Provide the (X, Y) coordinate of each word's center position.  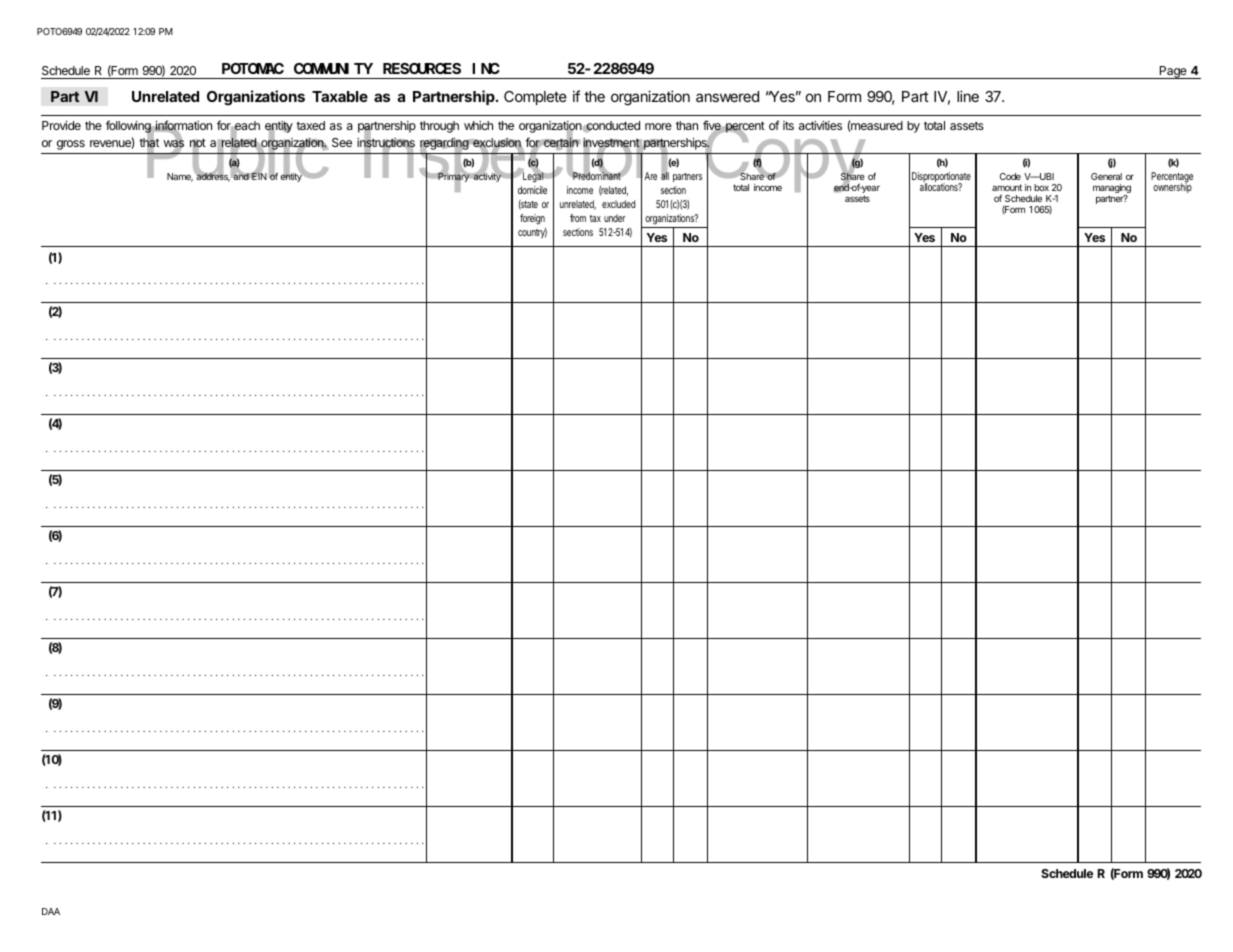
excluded (618, 204)
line (968, 96)
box (1041, 187)
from (578, 218)
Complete (535, 98)
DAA (51, 911)
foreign (532, 219)
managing (1112, 190)
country (532, 233)
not (198, 144)
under (614, 218)
